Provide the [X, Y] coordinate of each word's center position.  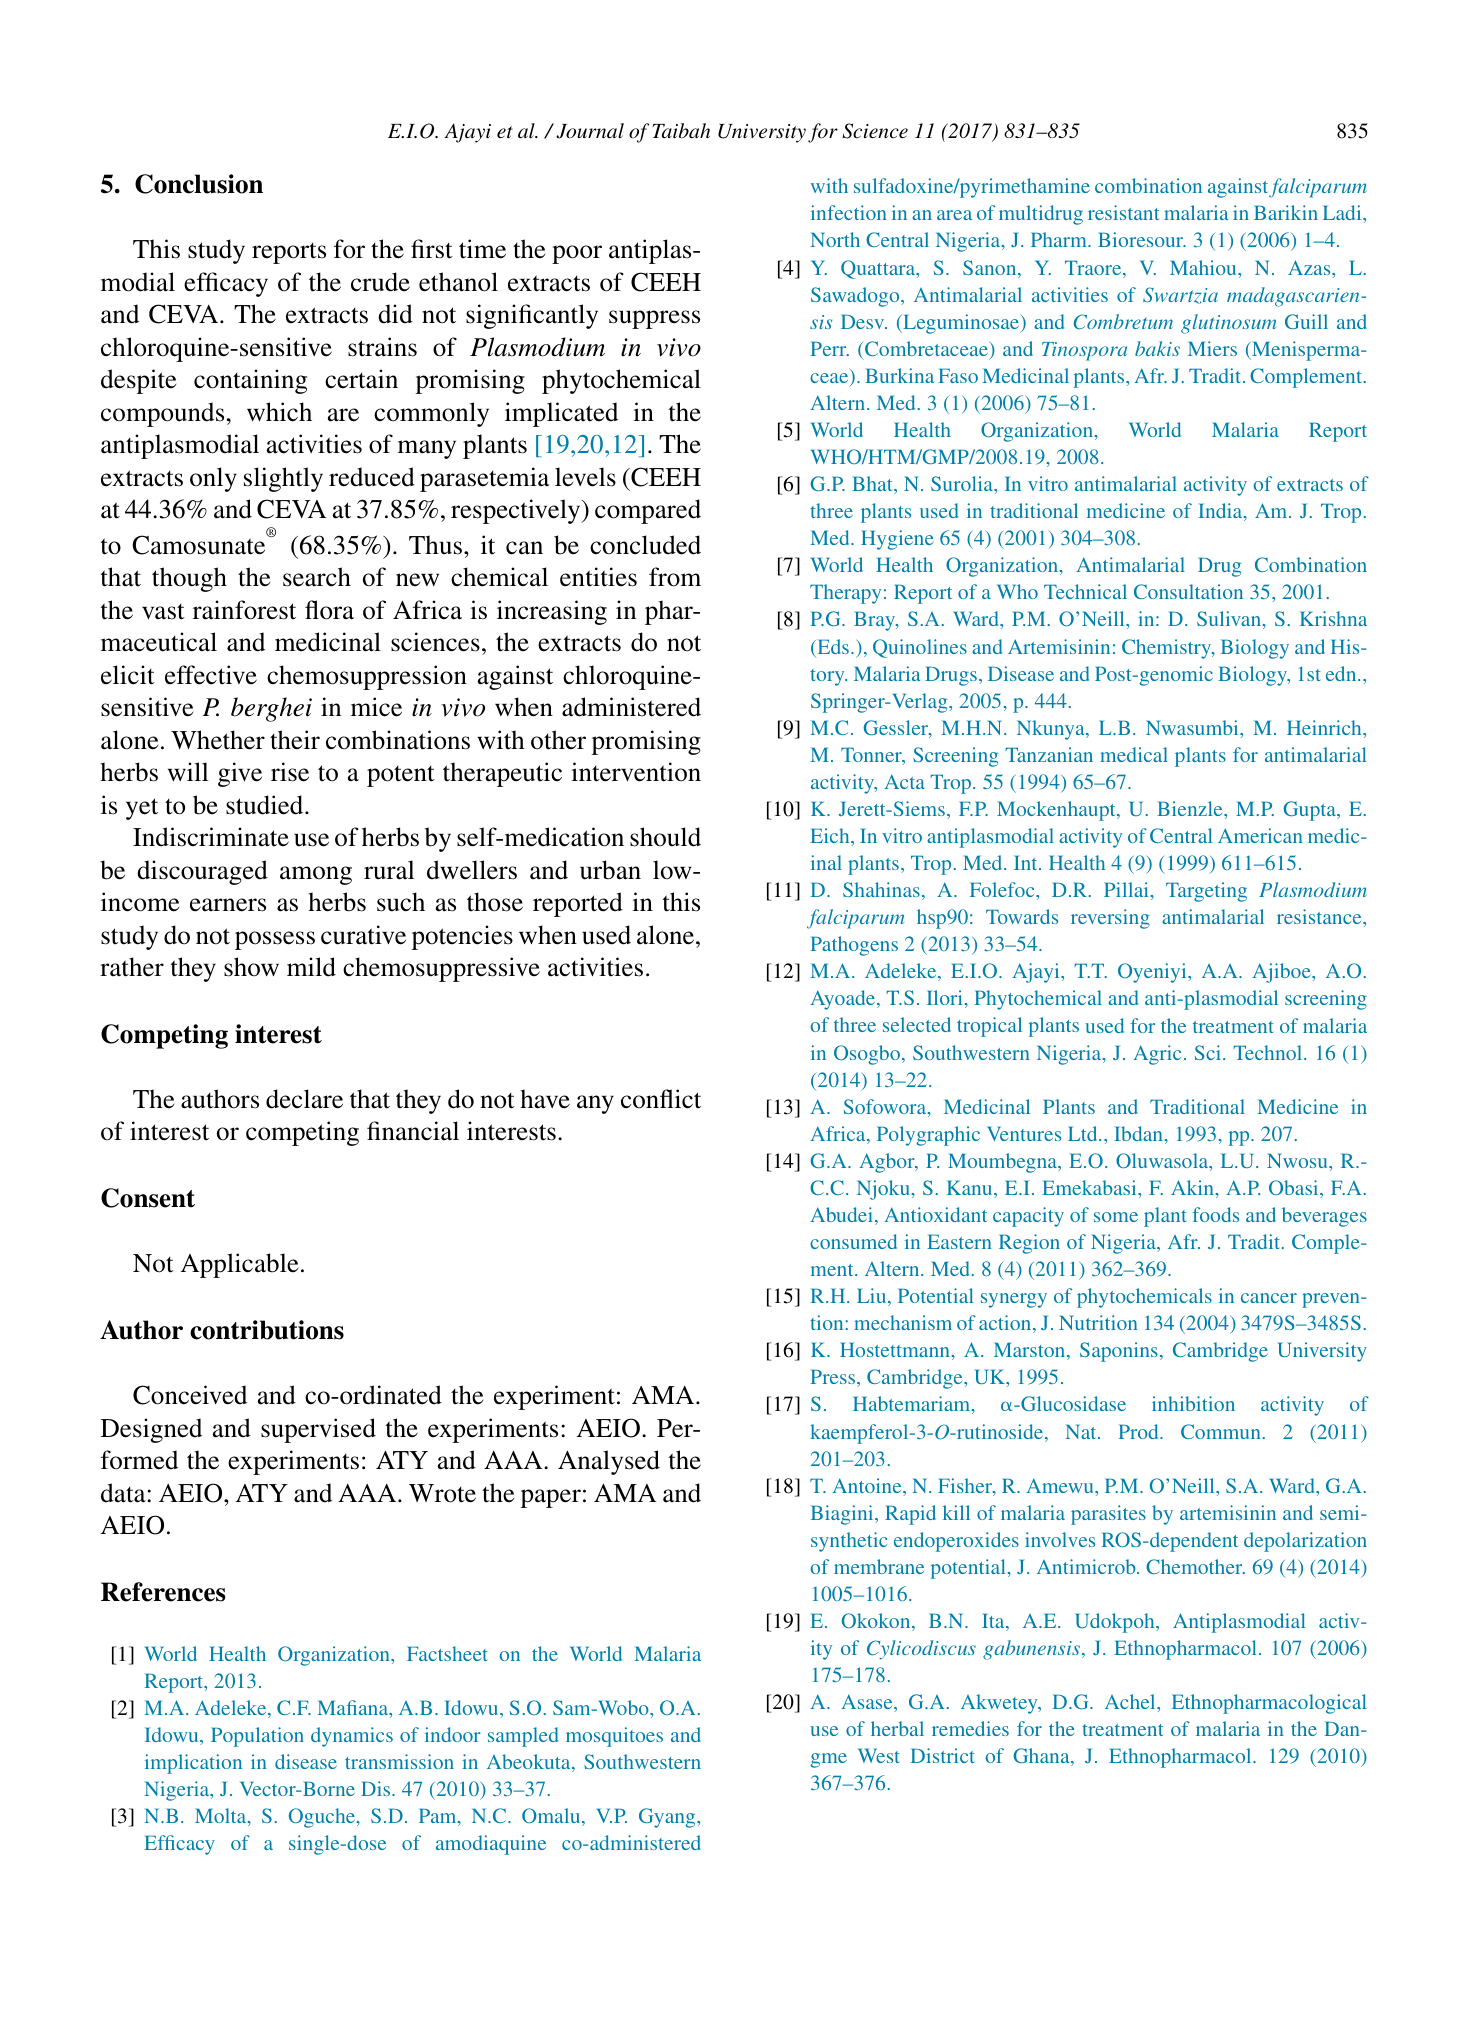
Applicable [239, 1265]
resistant [1123, 212]
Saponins [1119, 1352]
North [835, 239]
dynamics [352, 1737]
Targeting [1206, 892]
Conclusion [199, 184]
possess [275, 940]
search [317, 577]
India [1221, 512]
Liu [873, 1297]
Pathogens [854, 946]
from [675, 577]
